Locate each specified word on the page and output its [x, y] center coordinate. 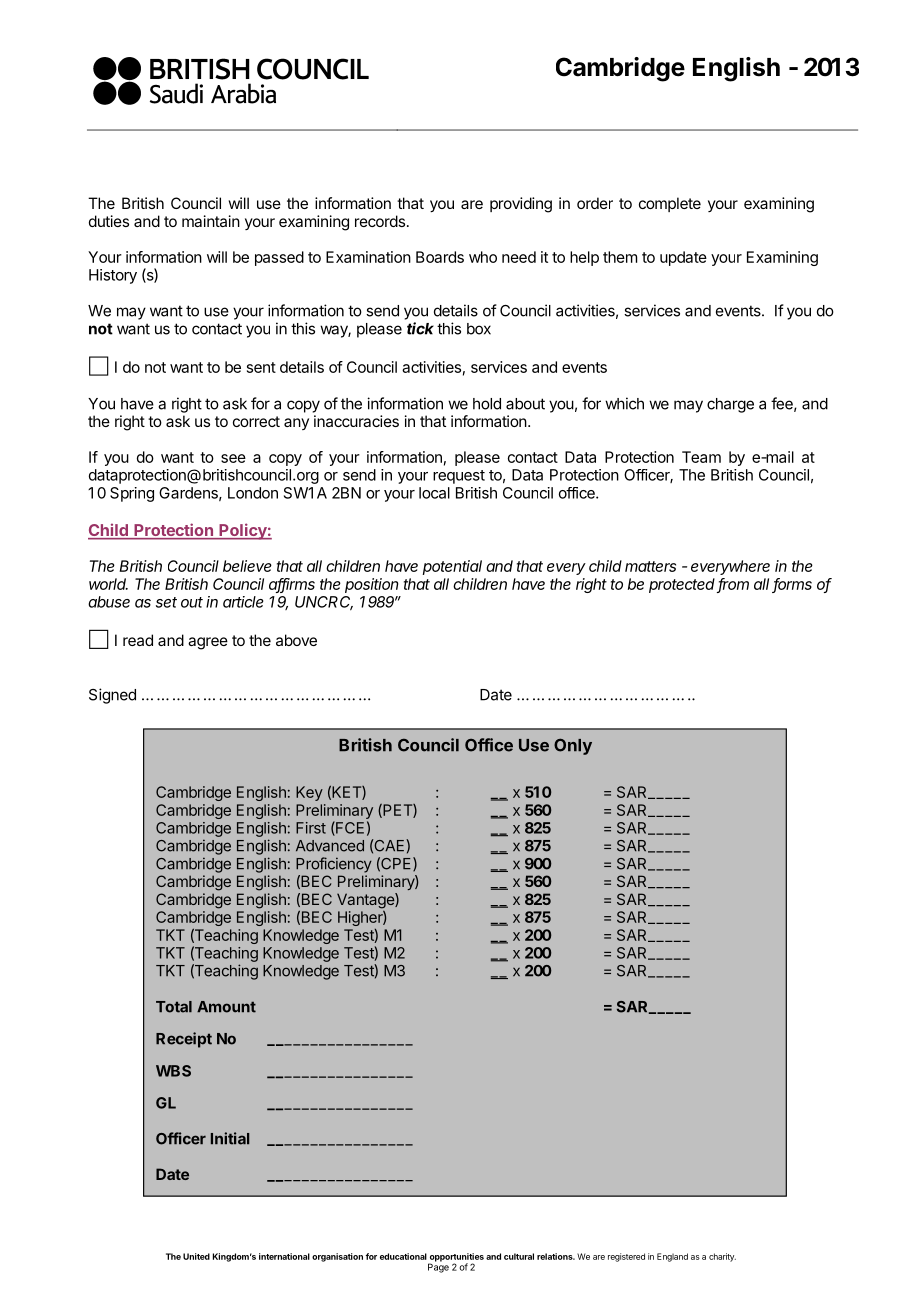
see [233, 458]
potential [452, 567]
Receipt [184, 1040]
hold [487, 404]
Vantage [366, 902]
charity [722, 1257]
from [733, 585]
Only [573, 746]
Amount [226, 1007]
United [196, 1256]
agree [208, 643]
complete [670, 204]
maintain [211, 221]
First [311, 828]
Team [701, 457]
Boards [440, 257]
